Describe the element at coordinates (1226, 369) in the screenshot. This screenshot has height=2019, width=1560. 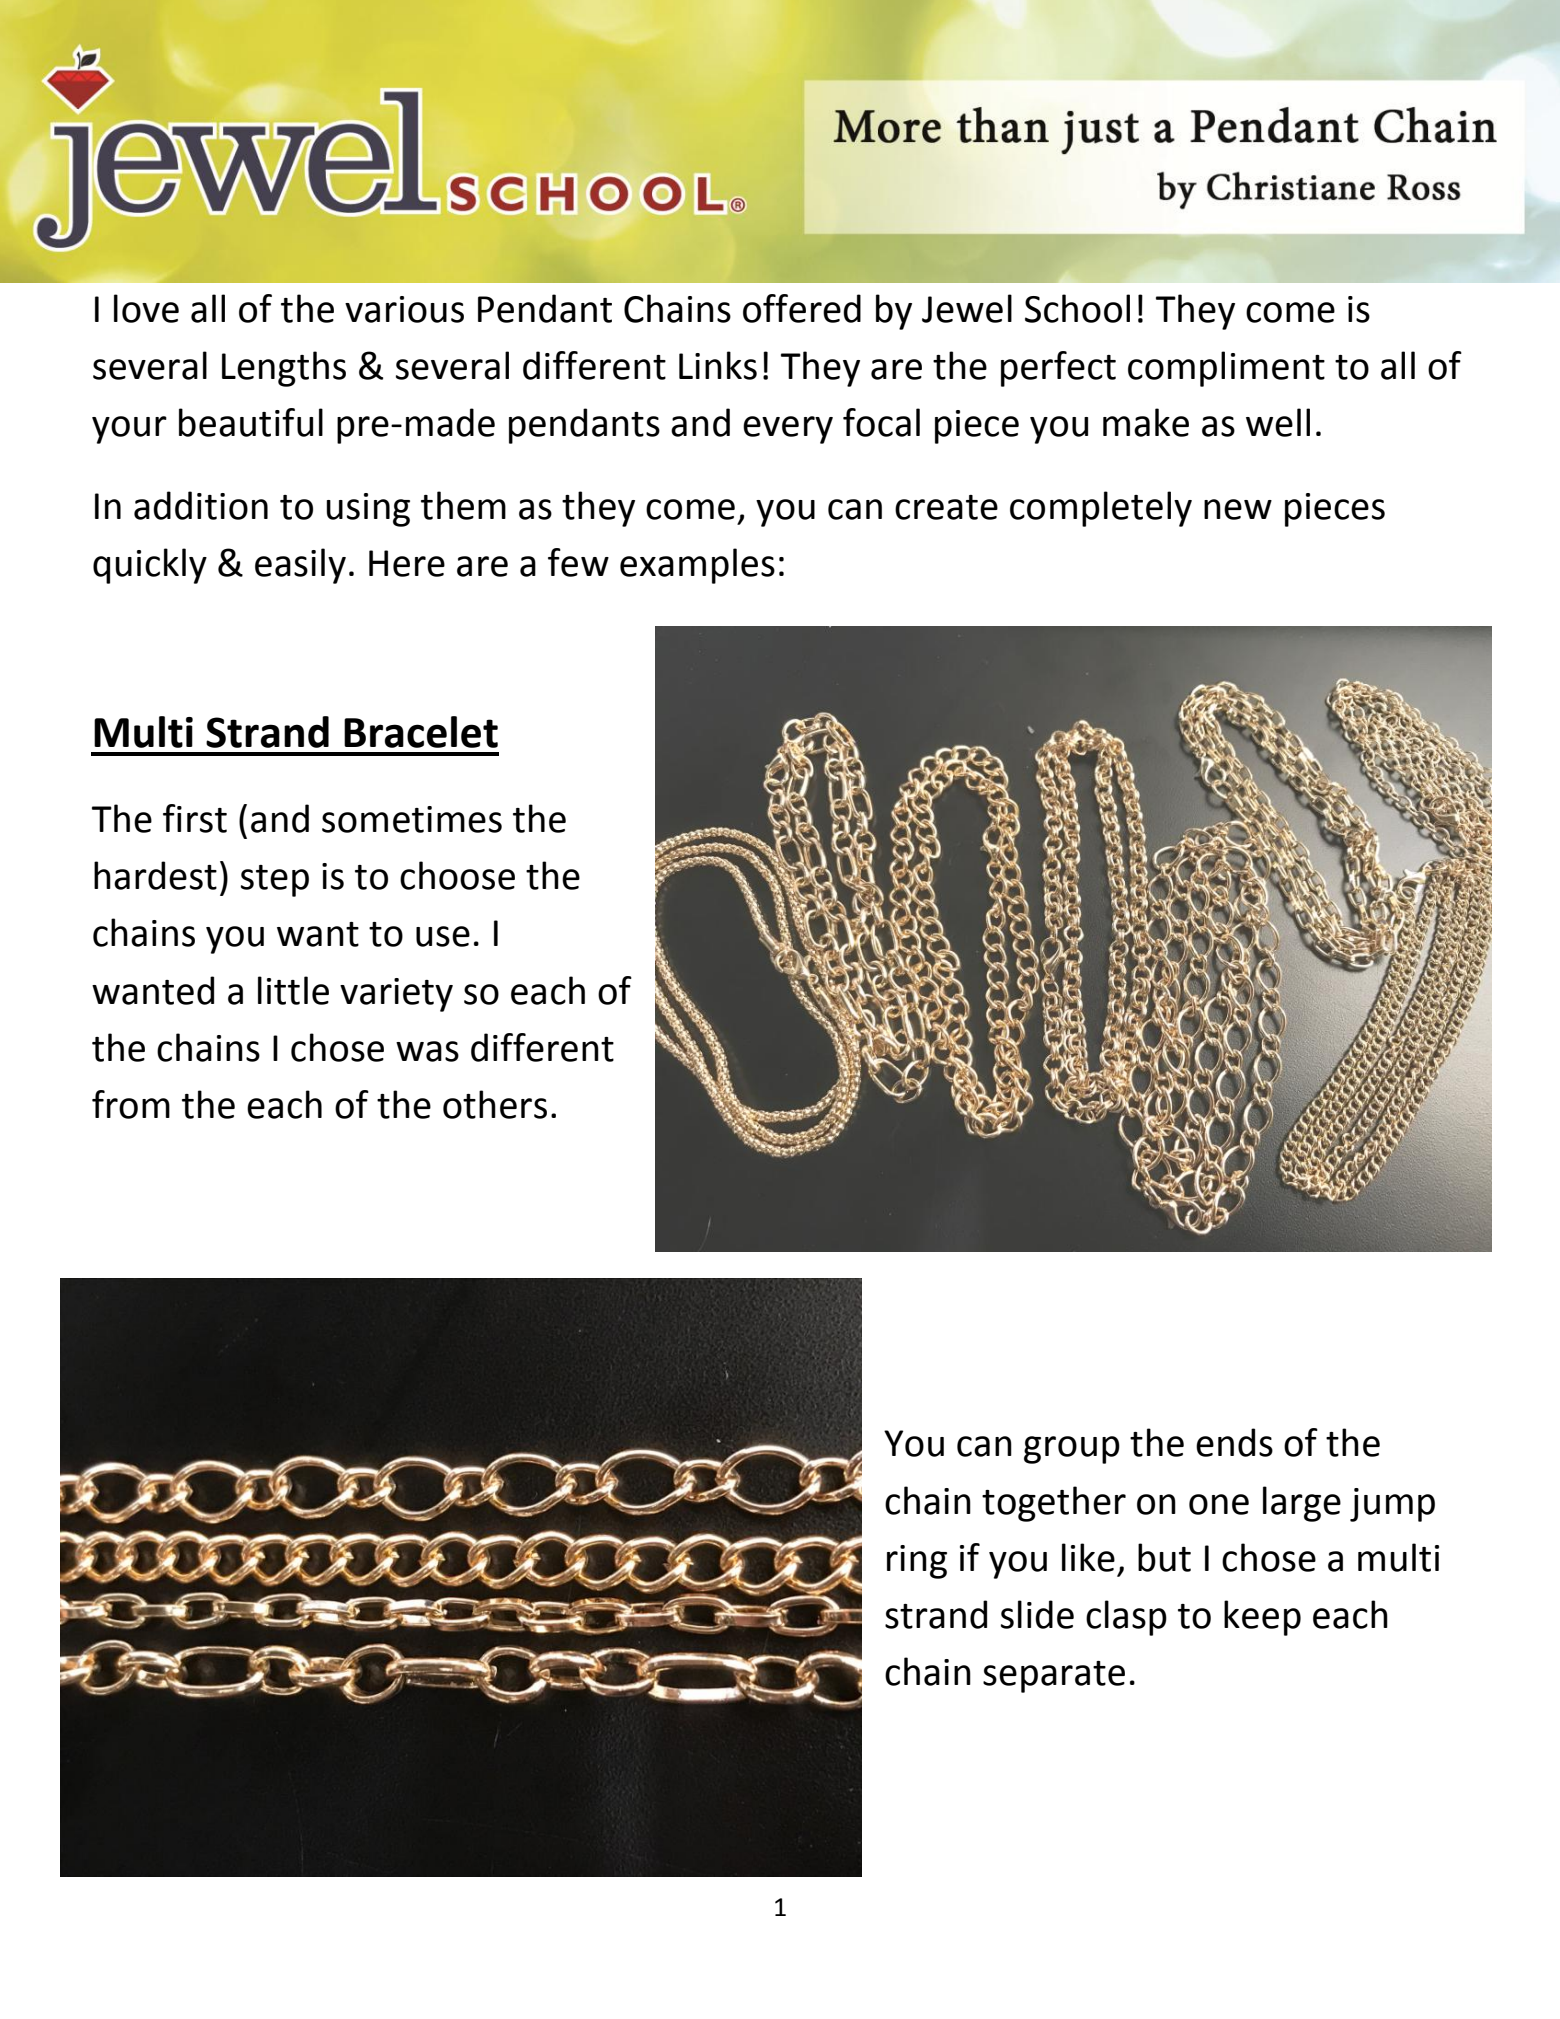
I see `compliment` at that location.
